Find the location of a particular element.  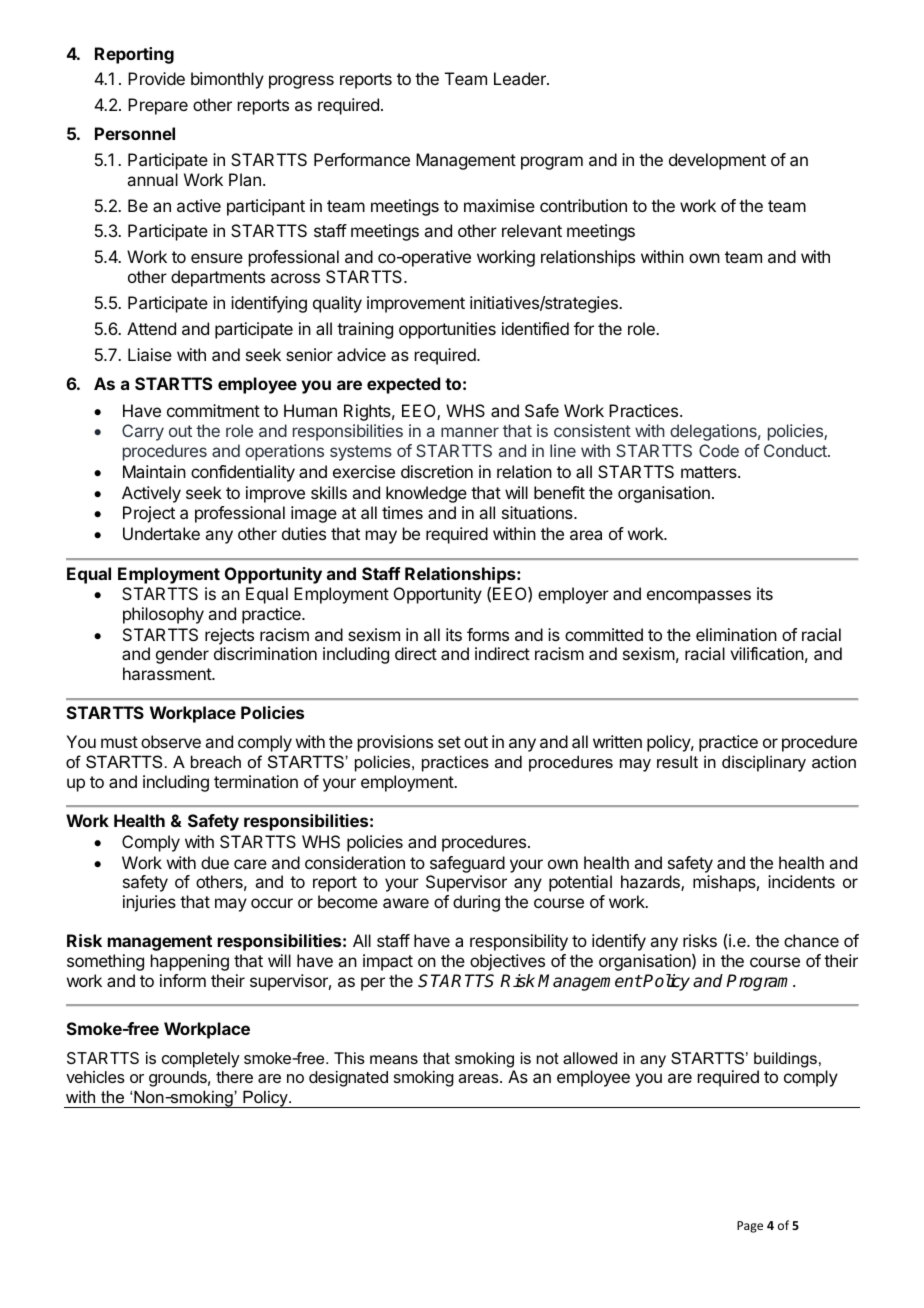

during is located at coordinates (476, 903).
